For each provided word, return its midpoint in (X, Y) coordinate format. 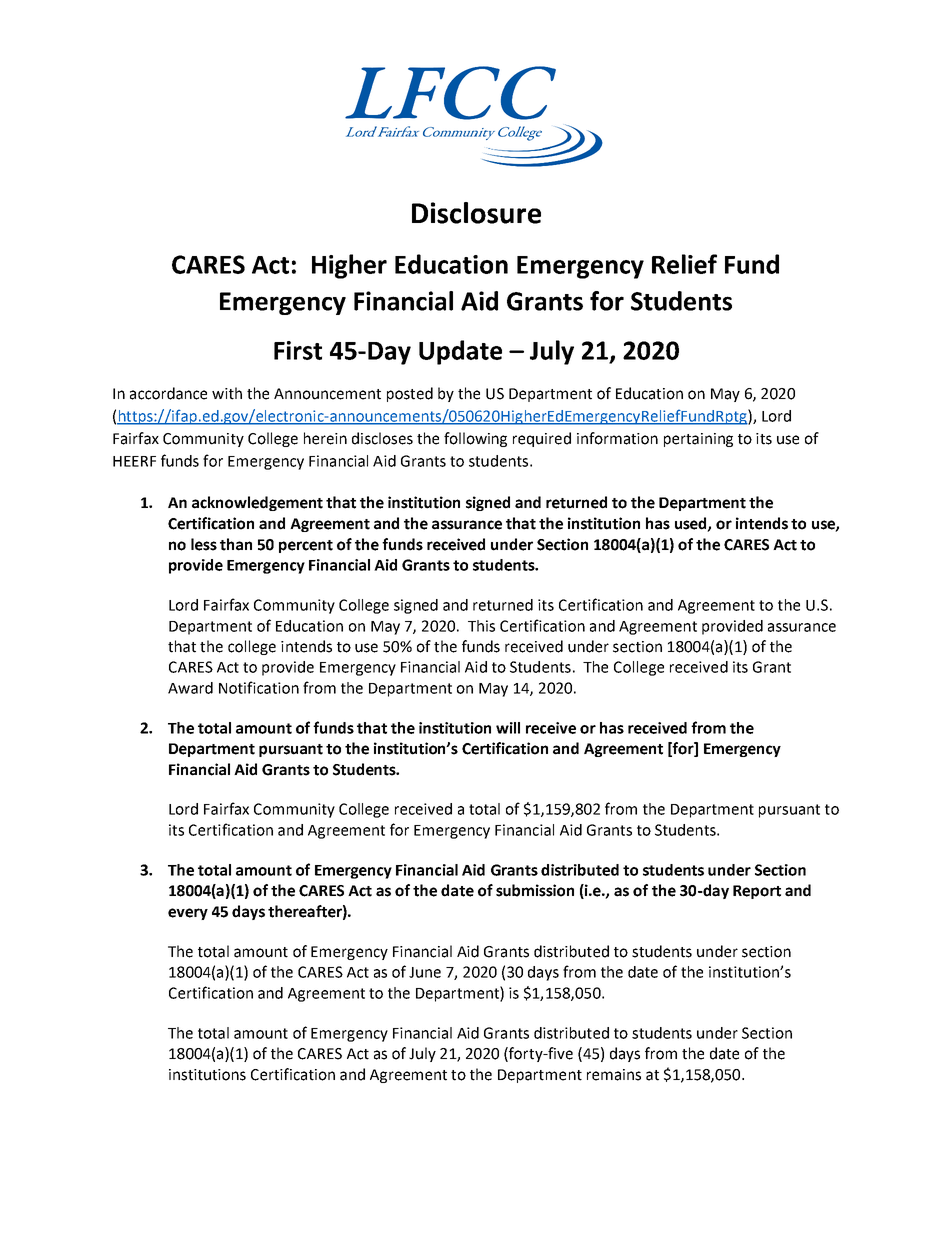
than (236, 544)
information (617, 438)
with (227, 393)
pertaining (698, 440)
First (298, 350)
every (188, 914)
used (692, 524)
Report (757, 892)
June (425, 972)
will (508, 728)
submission (535, 890)
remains (614, 1075)
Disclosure (476, 213)
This (481, 626)
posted (410, 394)
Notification (259, 687)
